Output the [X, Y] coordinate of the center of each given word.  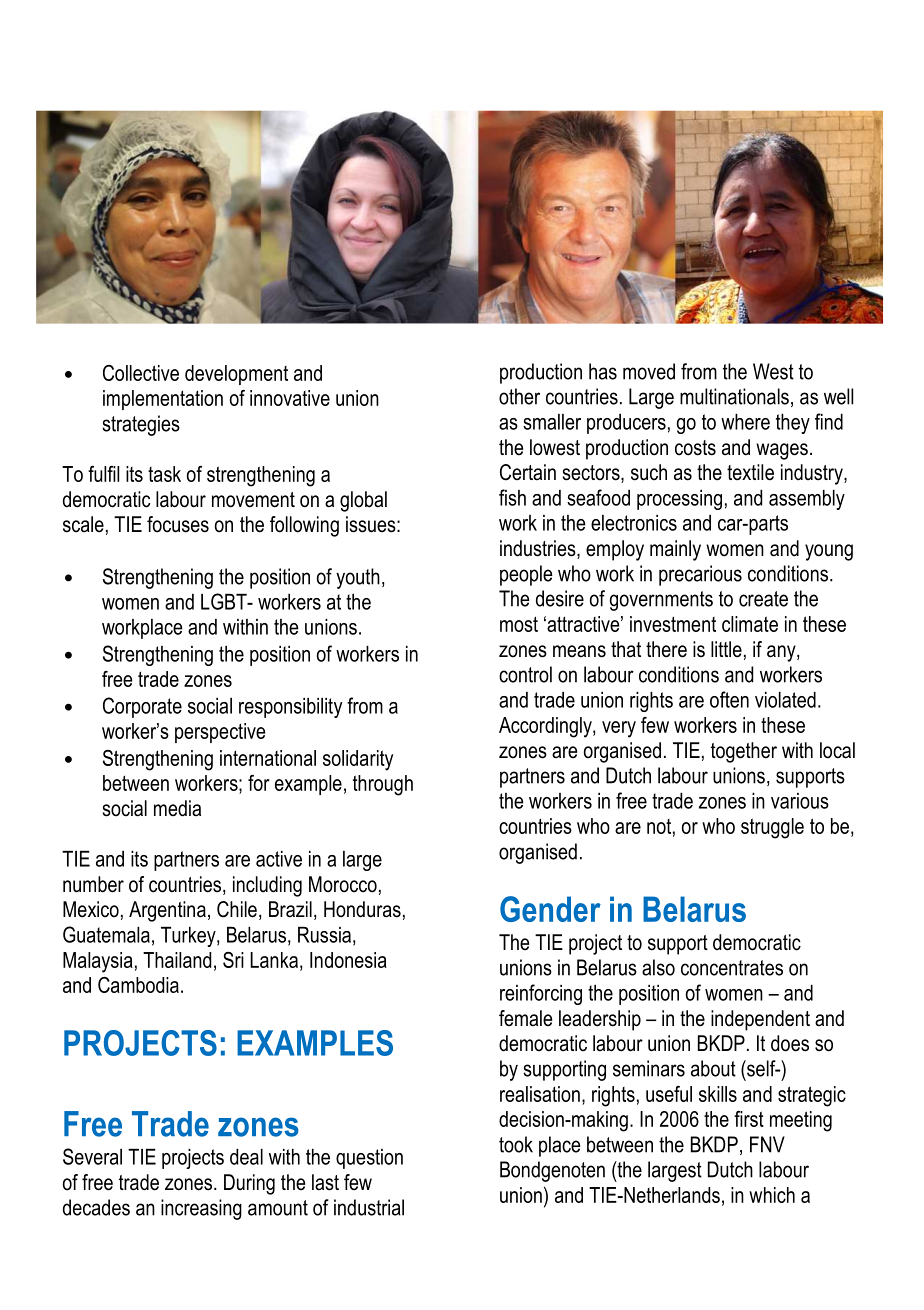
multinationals [734, 396]
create [763, 599]
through [383, 785]
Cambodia [138, 985]
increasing [201, 1209]
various [800, 801]
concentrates [732, 968]
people [526, 575]
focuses [178, 524]
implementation [163, 400]
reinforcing [541, 994]
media [177, 808]
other [519, 396]
